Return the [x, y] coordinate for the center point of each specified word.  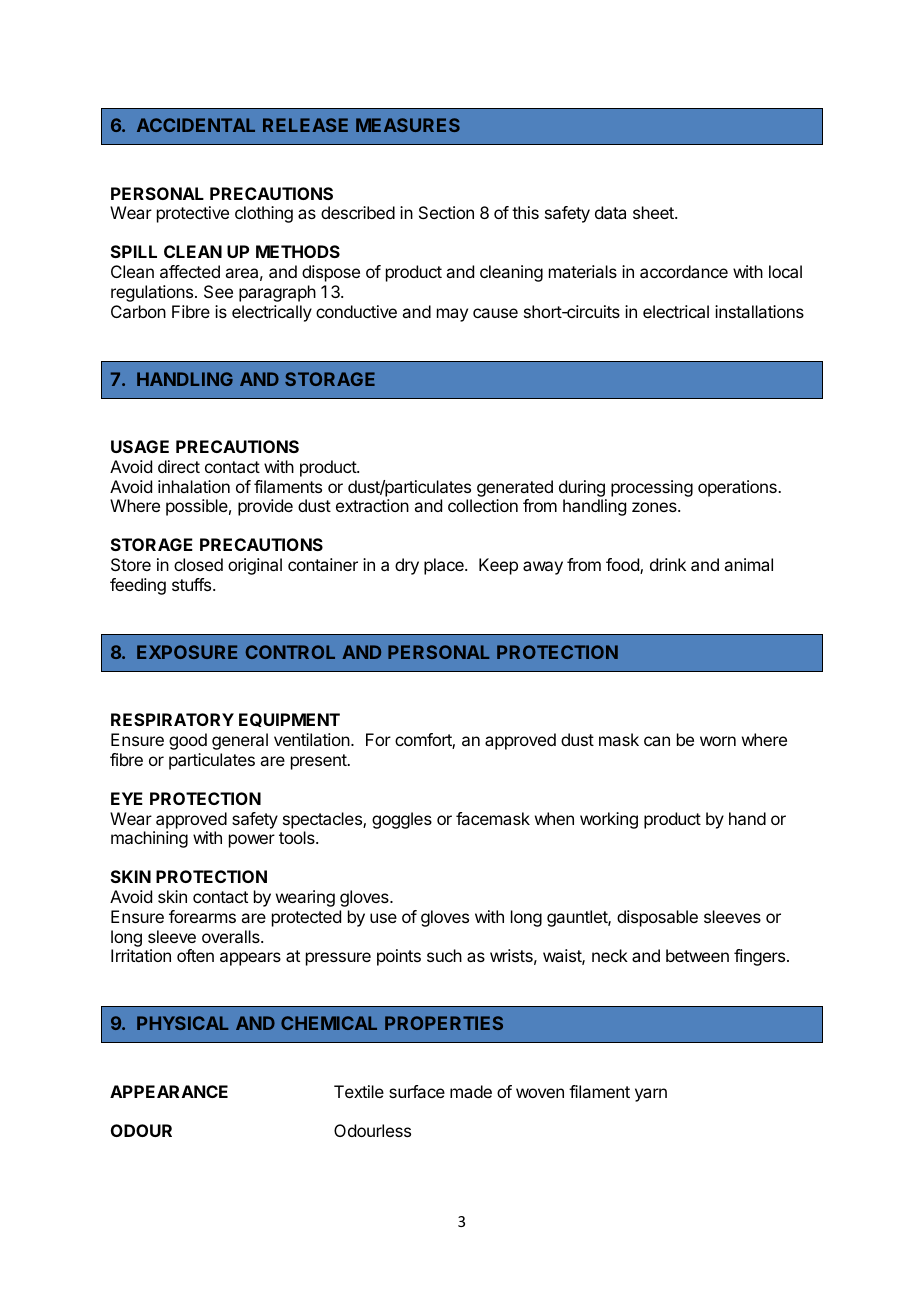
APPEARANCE [169, 1091]
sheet [654, 212]
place [445, 566]
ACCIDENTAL [196, 125]
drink [668, 564]
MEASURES [408, 125]
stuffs [193, 584]
